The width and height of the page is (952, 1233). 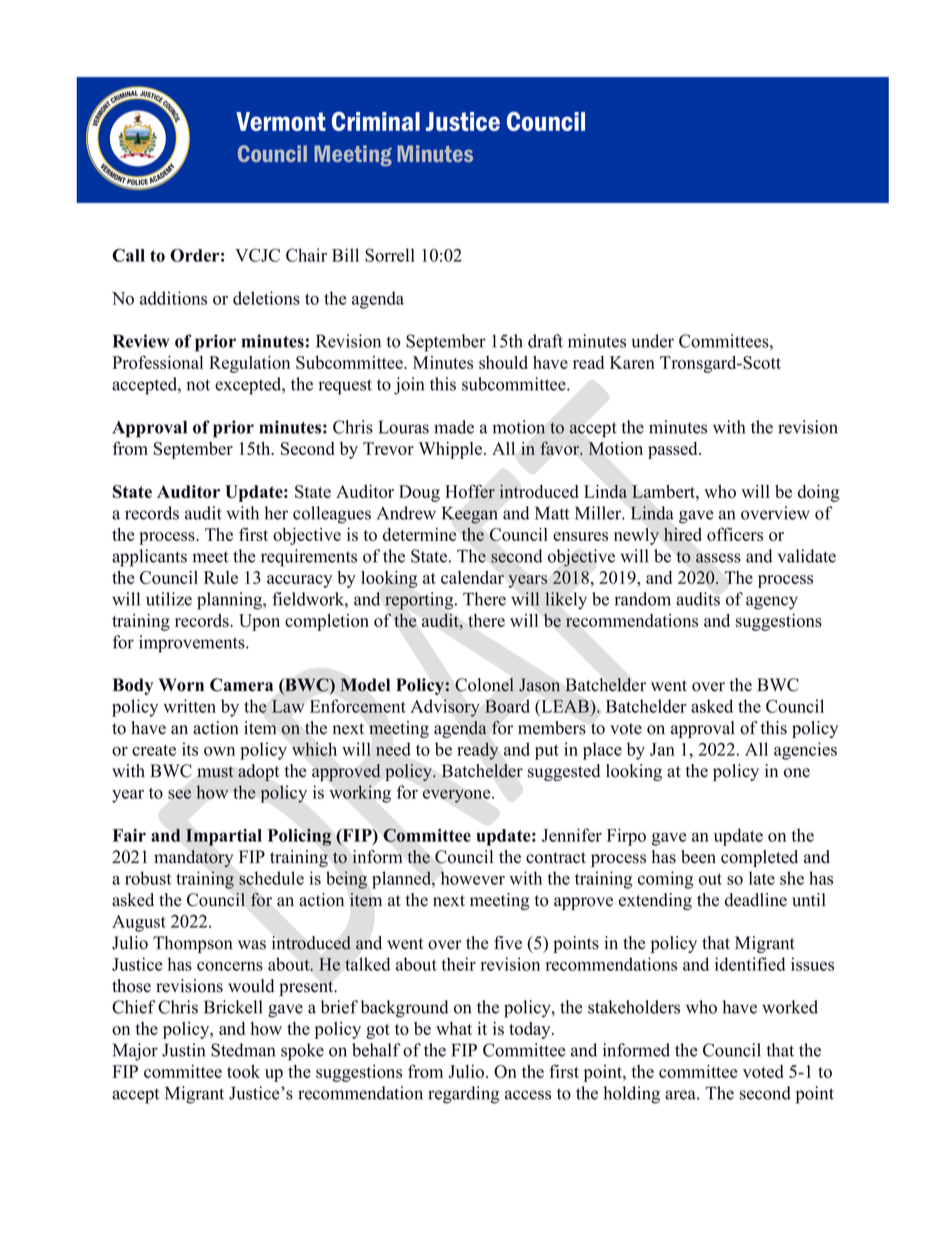 What do you see at coordinates (224, 837) in the page?
I see `Impartial` at bounding box center [224, 837].
